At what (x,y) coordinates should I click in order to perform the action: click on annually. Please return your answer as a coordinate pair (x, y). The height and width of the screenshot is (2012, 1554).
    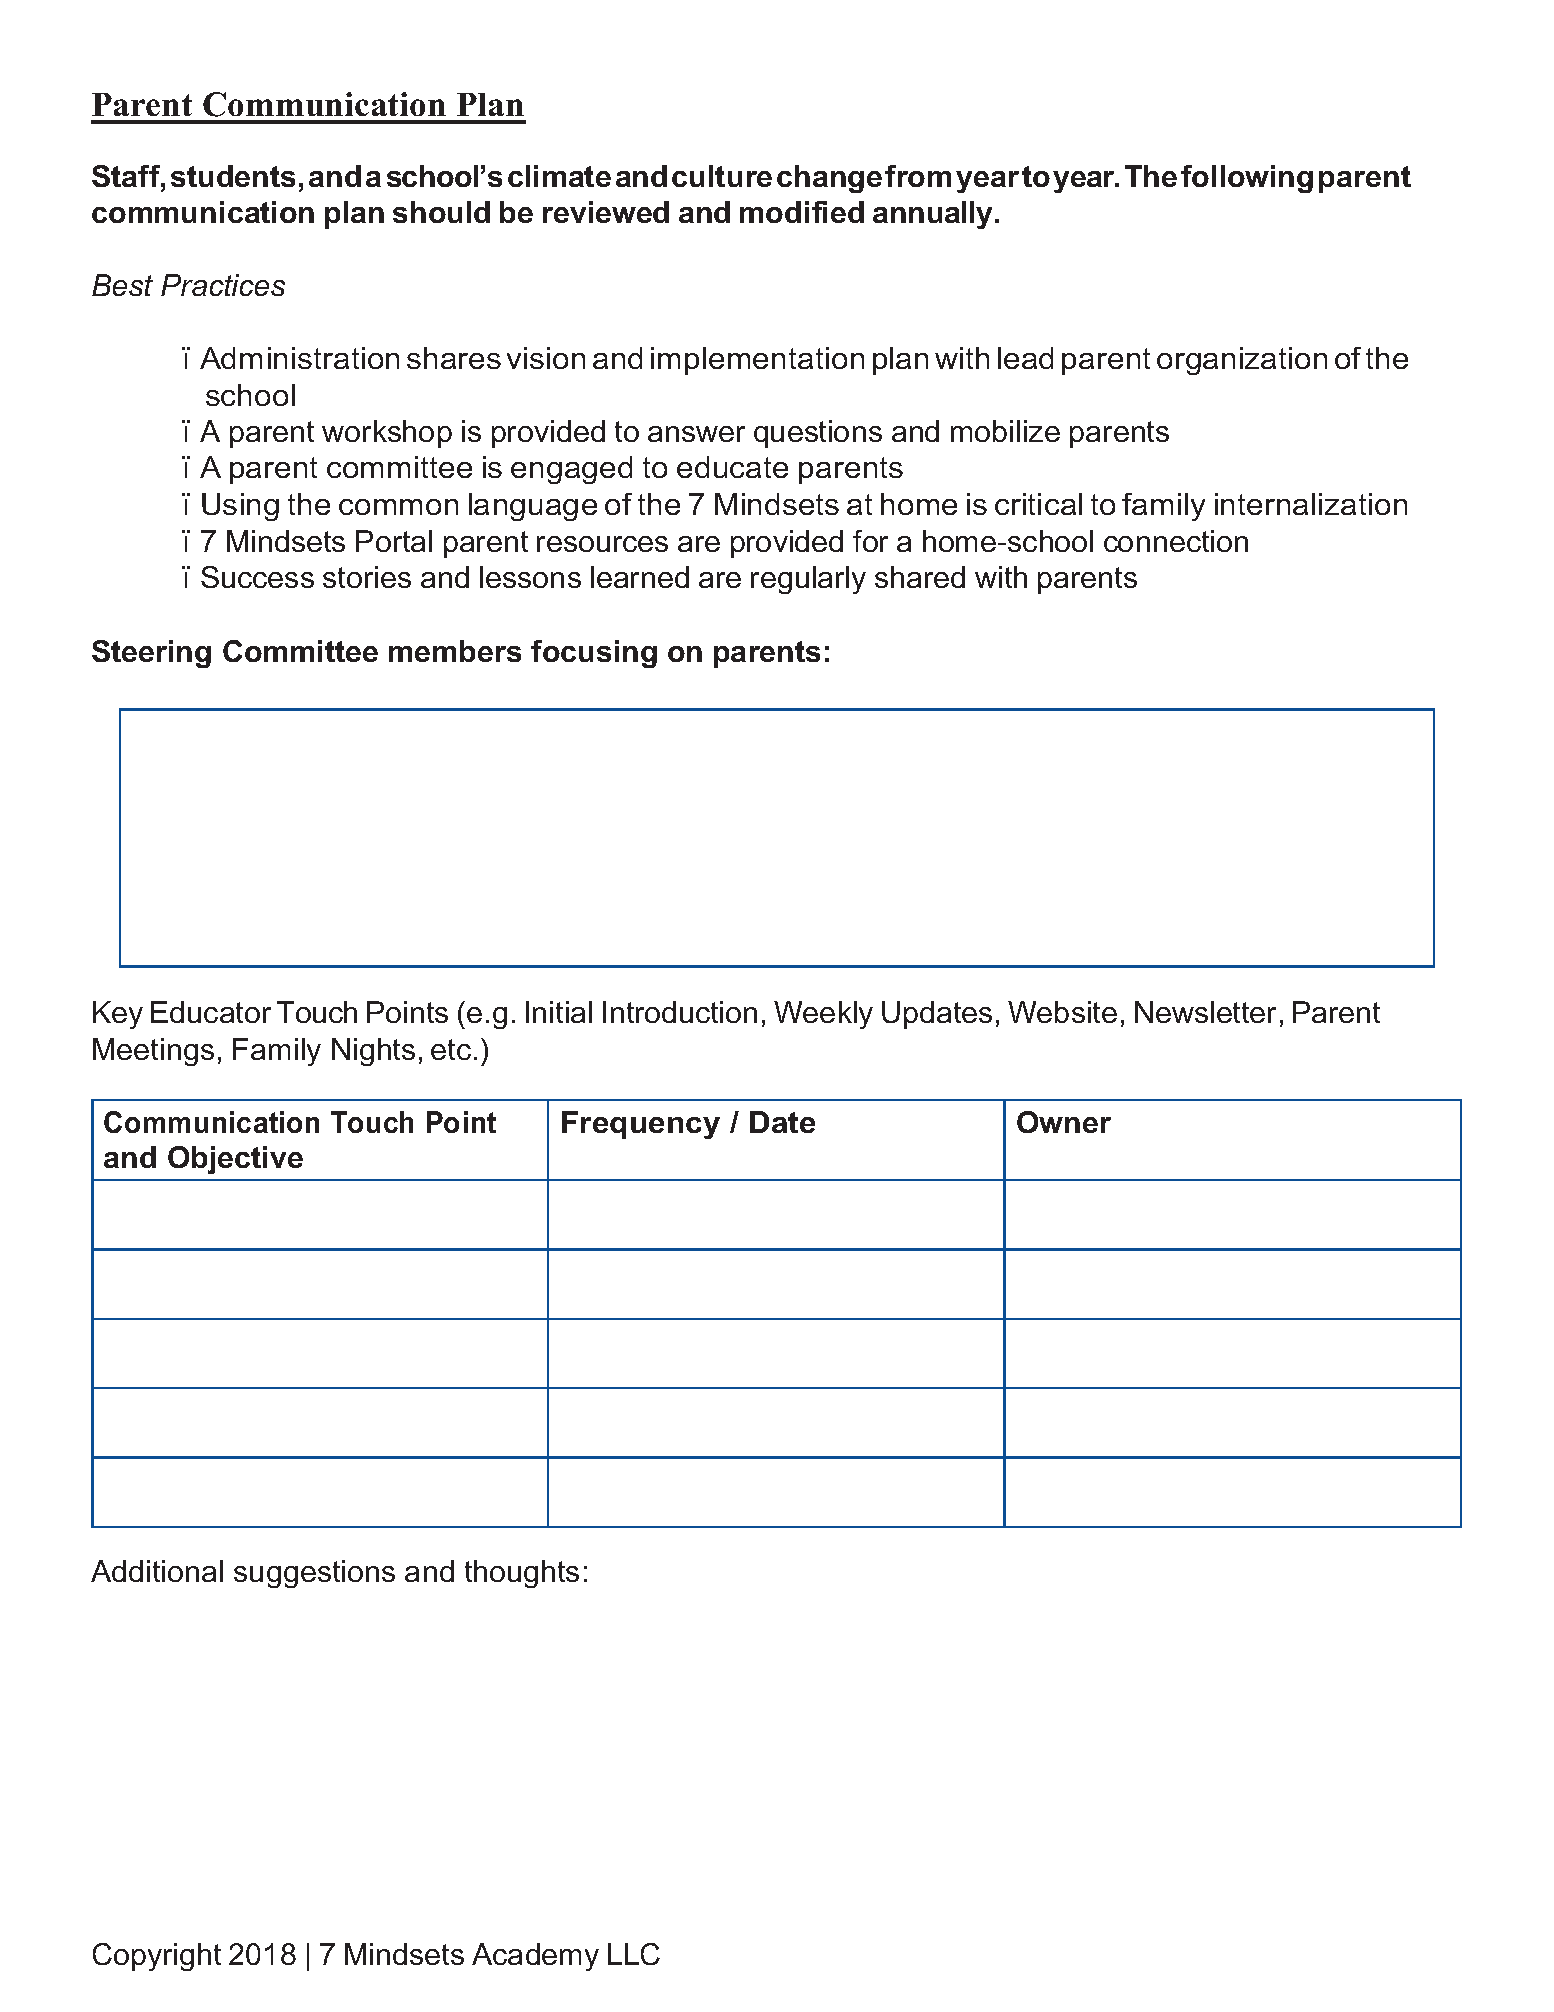
    Looking at the image, I should click on (934, 215).
